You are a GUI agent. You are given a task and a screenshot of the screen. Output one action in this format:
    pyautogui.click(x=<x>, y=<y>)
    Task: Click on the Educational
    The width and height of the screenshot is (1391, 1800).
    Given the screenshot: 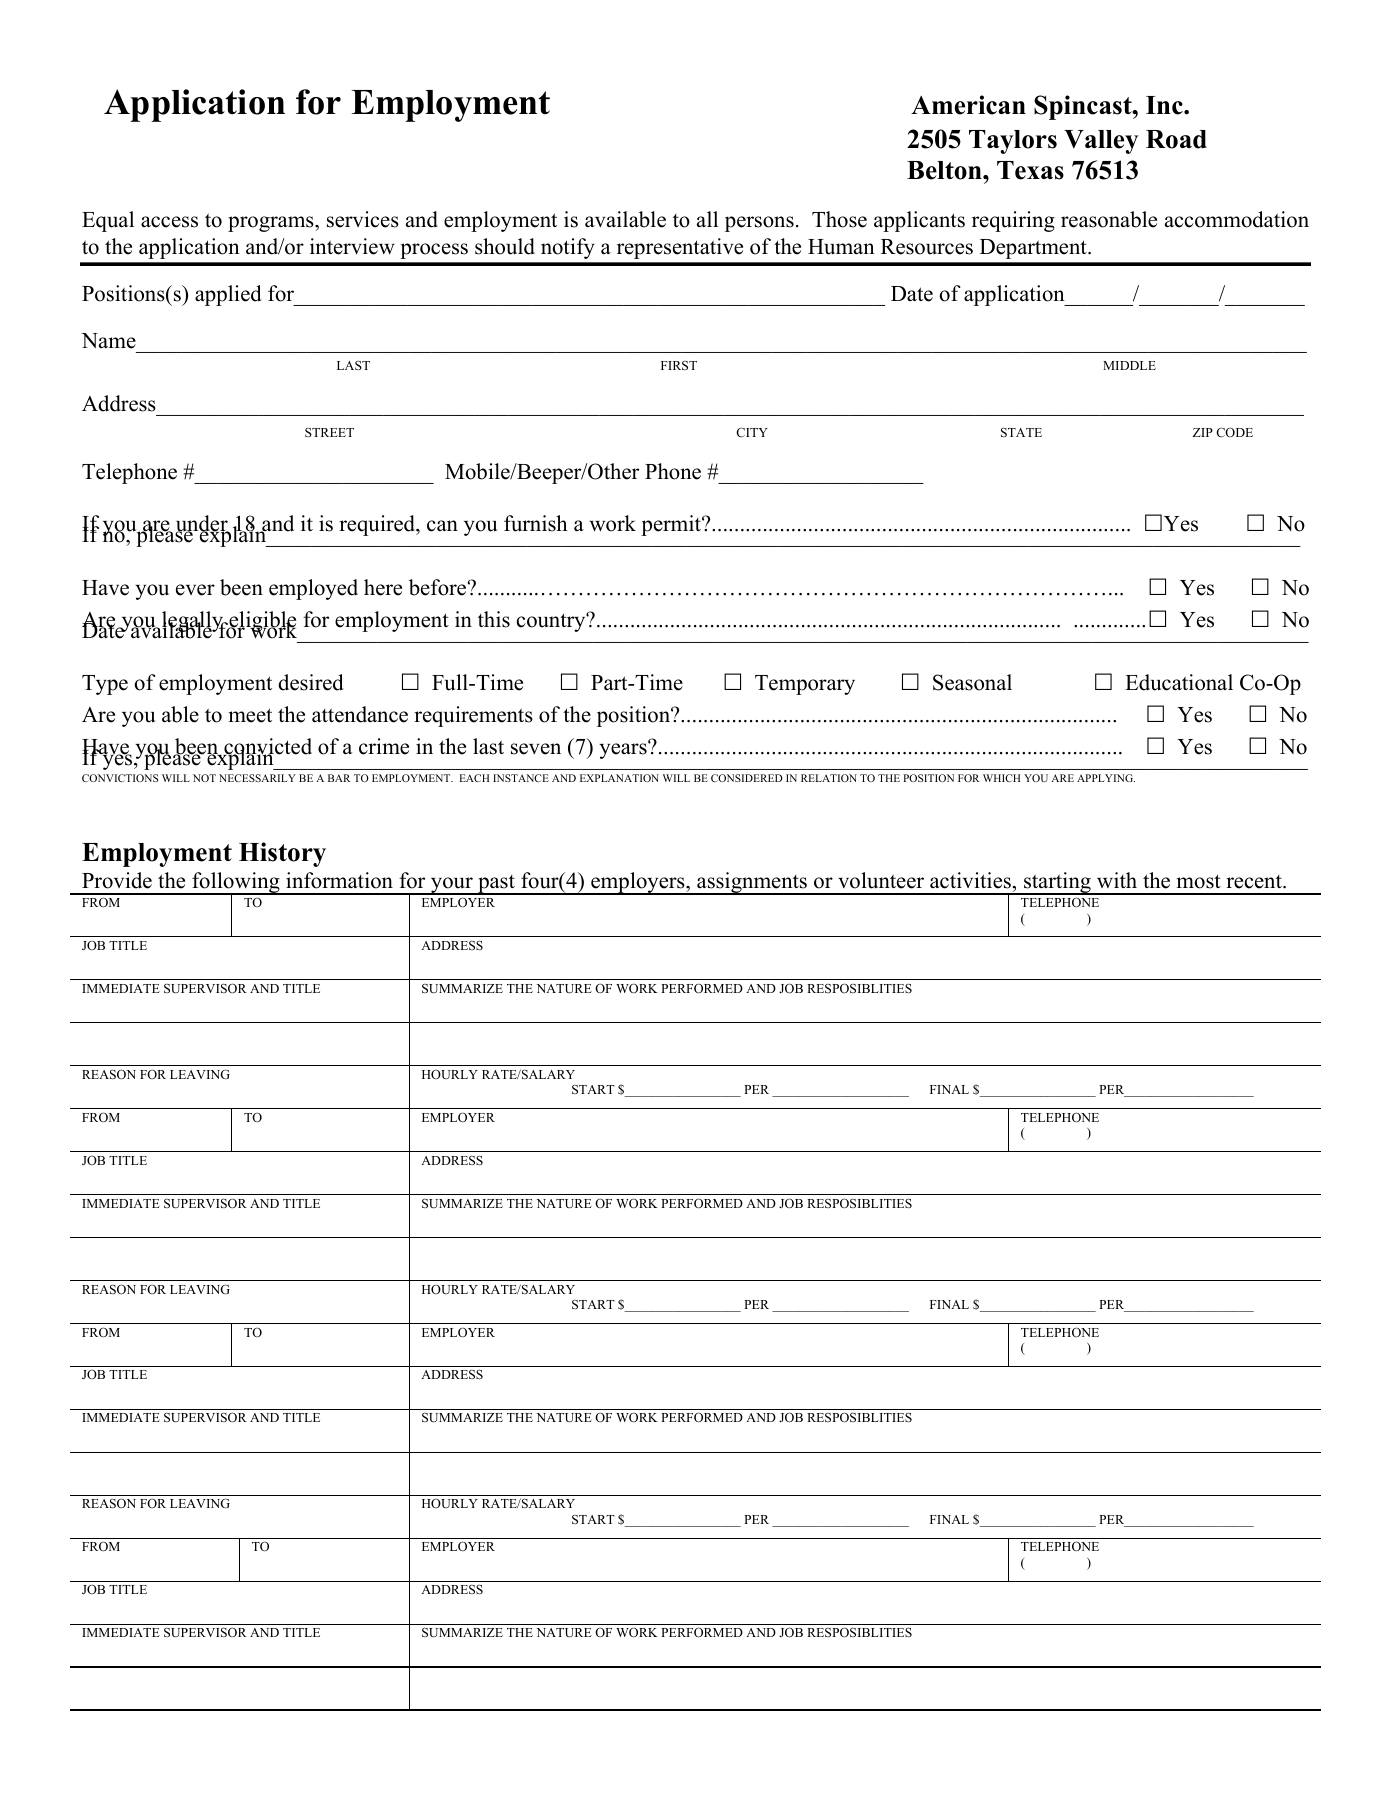 What is the action you would take?
    pyautogui.click(x=1179, y=682)
